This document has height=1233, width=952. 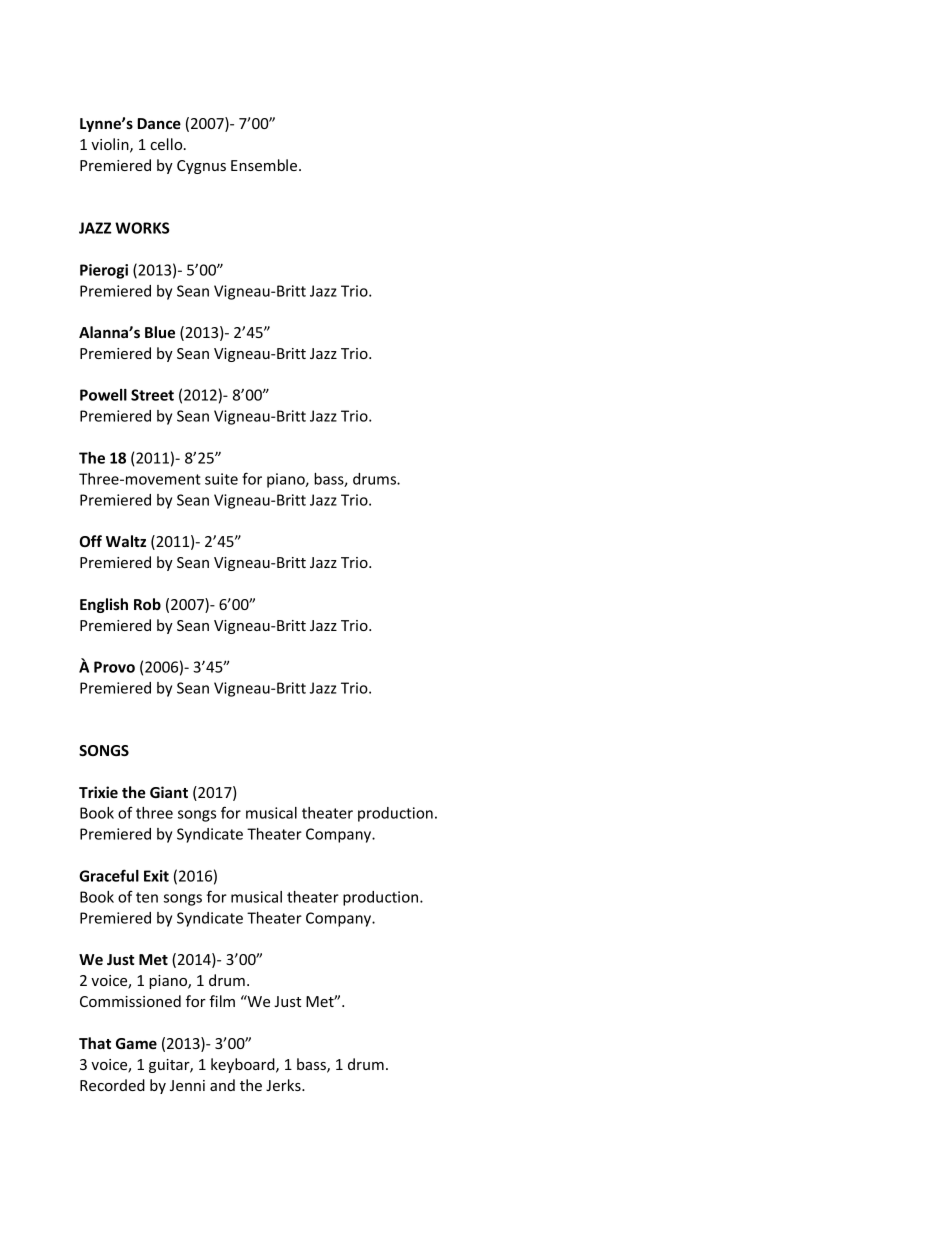 I want to click on Powell, so click(x=103, y=395).
